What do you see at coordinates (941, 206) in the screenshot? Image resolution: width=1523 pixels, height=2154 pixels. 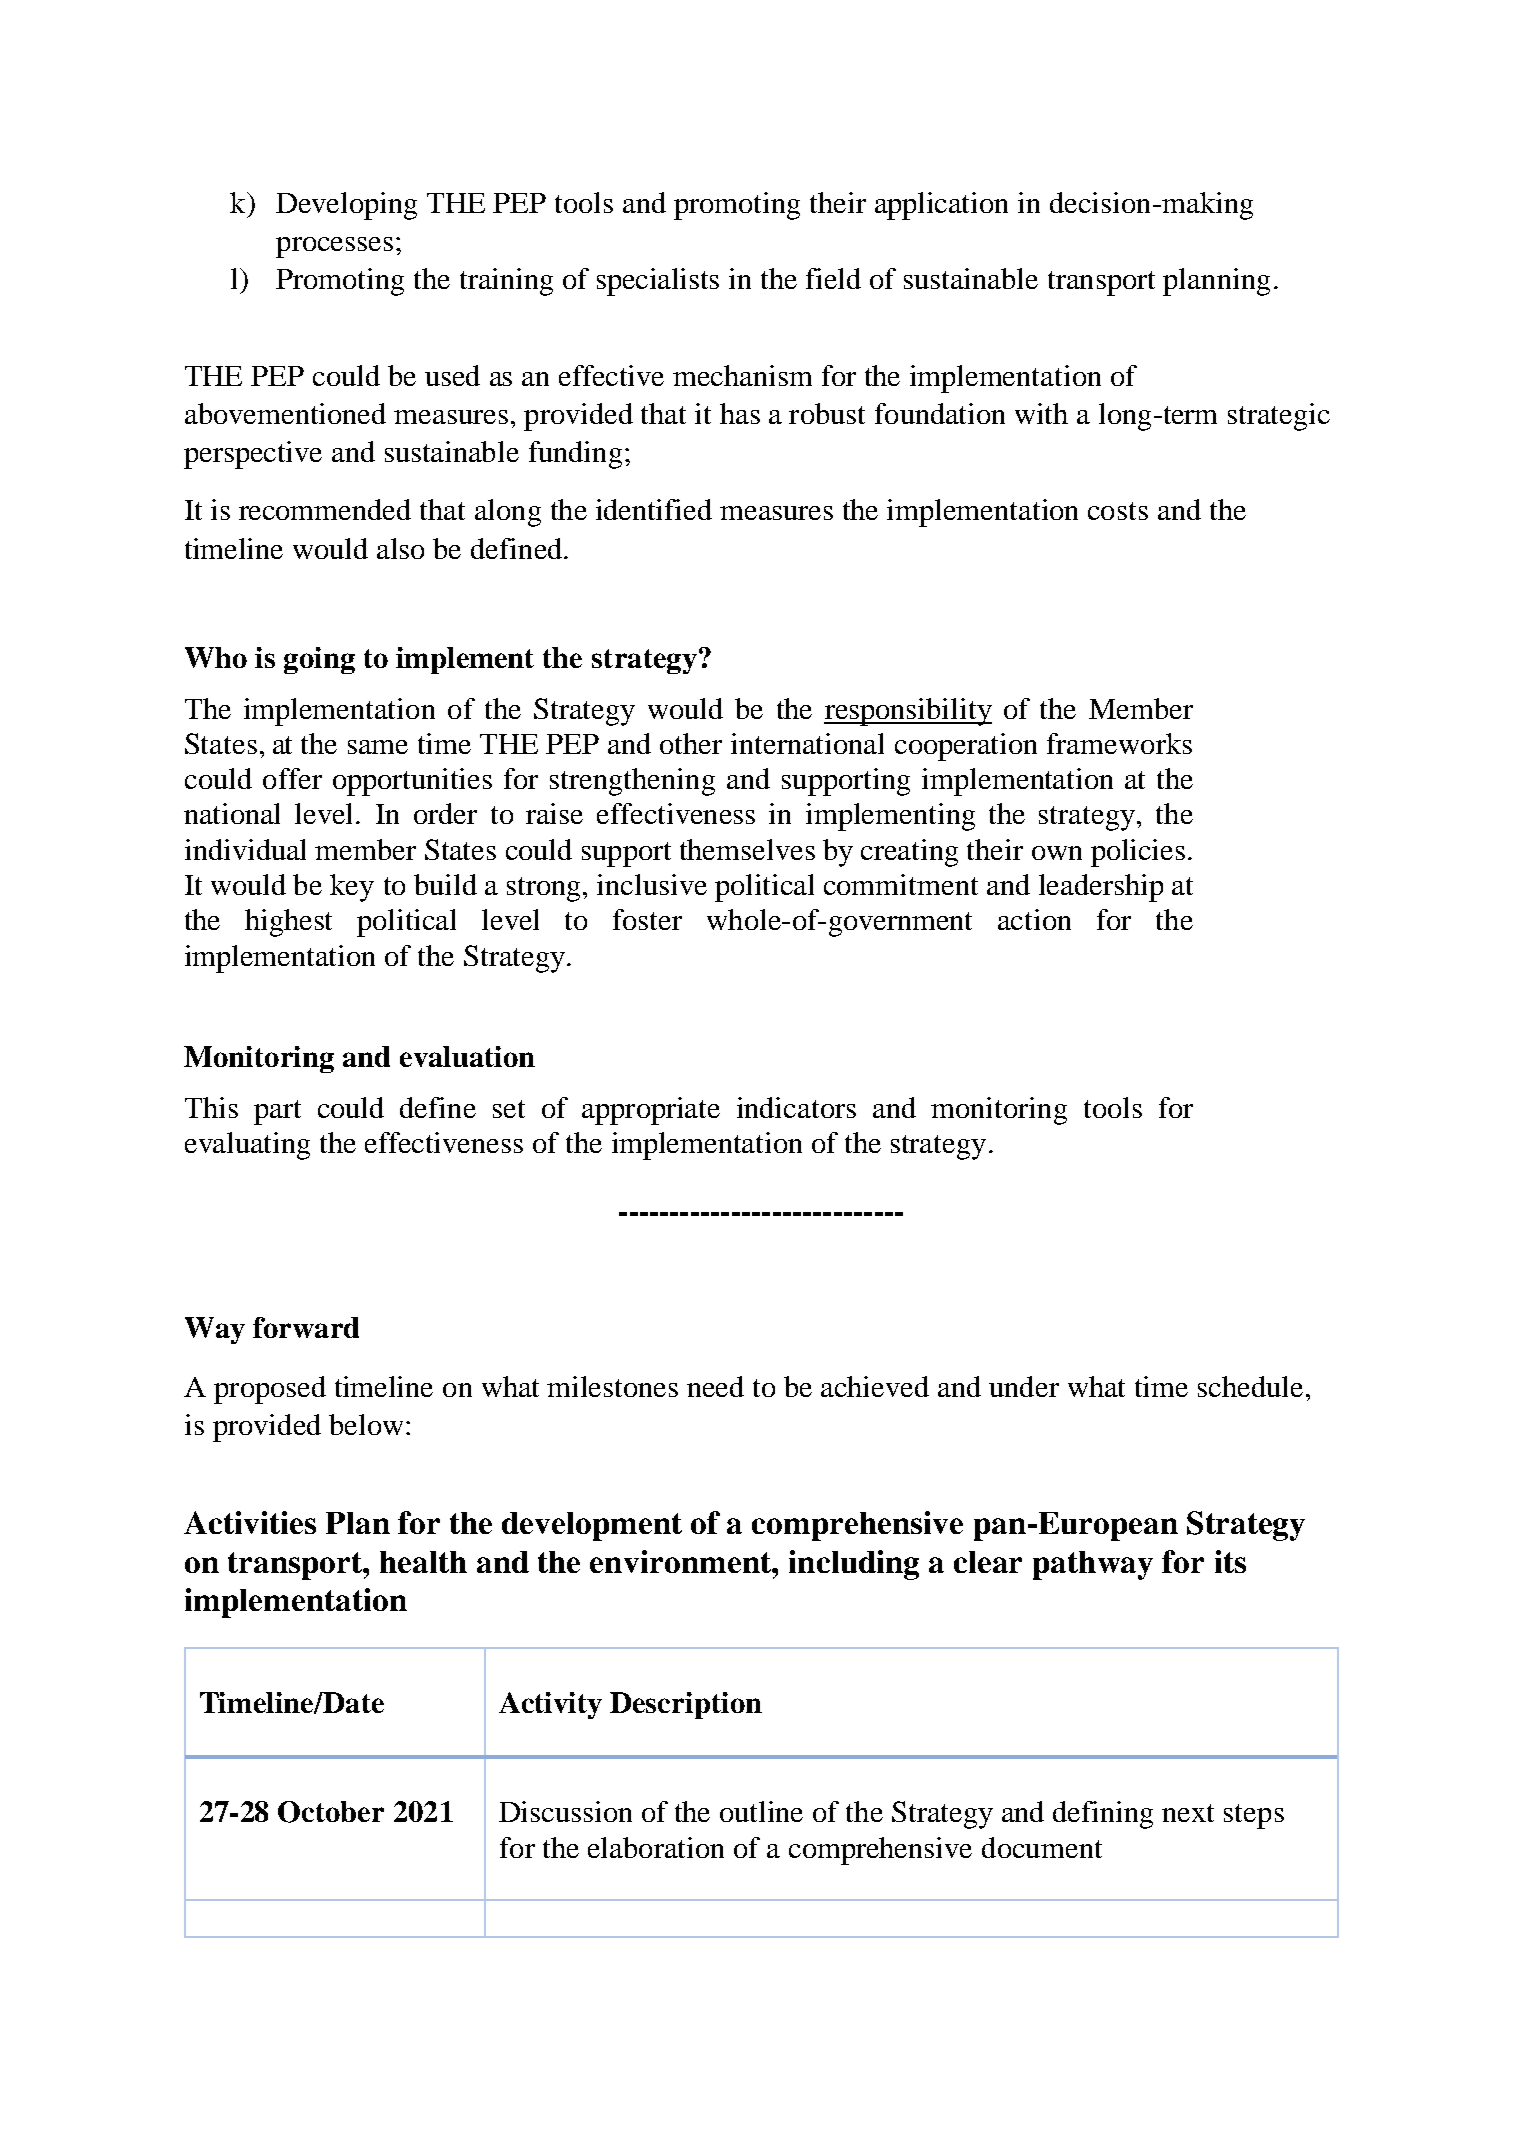 I see `application` at bounding box center [941, 206].
